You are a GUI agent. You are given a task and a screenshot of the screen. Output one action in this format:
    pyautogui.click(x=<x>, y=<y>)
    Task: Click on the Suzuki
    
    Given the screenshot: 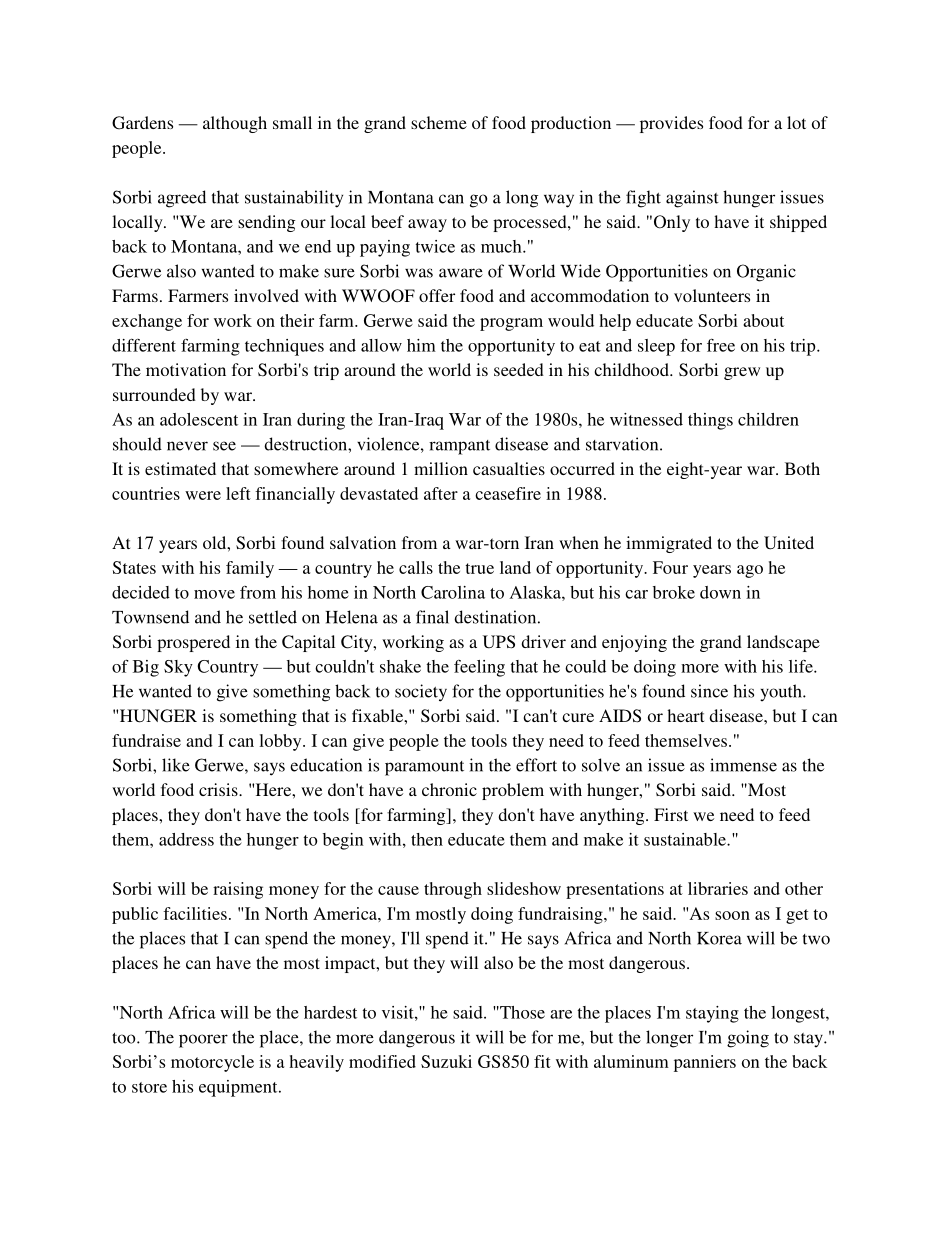 What is the action you would take?
    pyautogui.click(x=446, y=1061)
